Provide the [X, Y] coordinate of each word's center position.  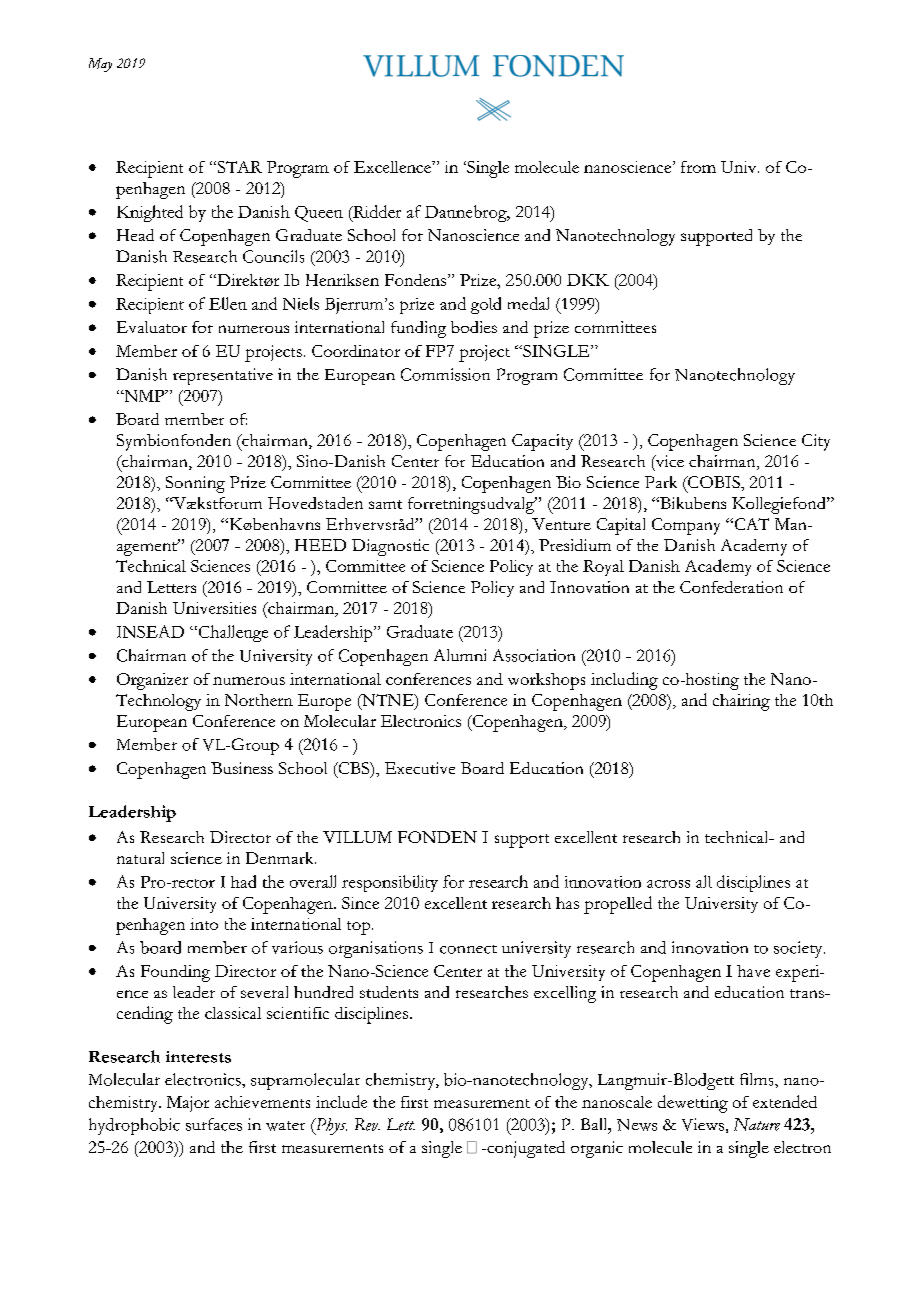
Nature [757, 1124]
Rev [367, 1124]
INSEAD [150, 631]
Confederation [731, 587]
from [698, 167]
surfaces [214, 1124]
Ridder [376, 211]
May [100, 65]
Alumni [460, 655]
